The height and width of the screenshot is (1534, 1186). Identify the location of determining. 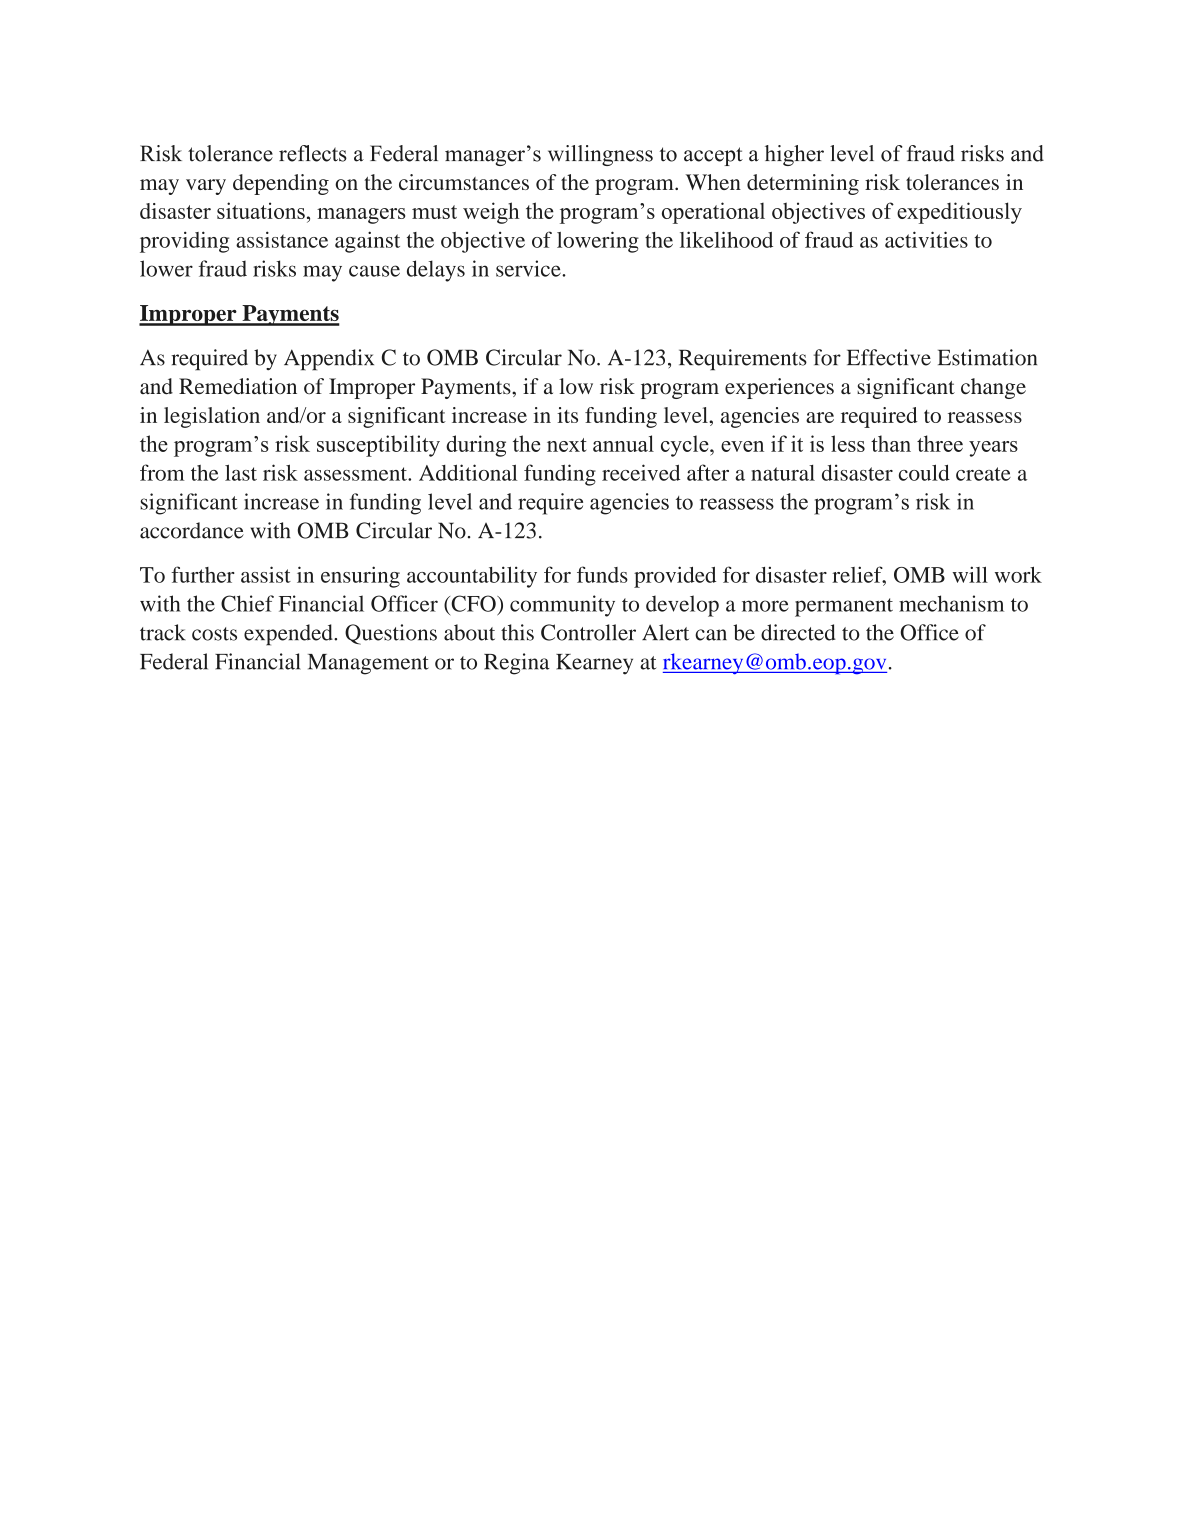
(803, 184).
